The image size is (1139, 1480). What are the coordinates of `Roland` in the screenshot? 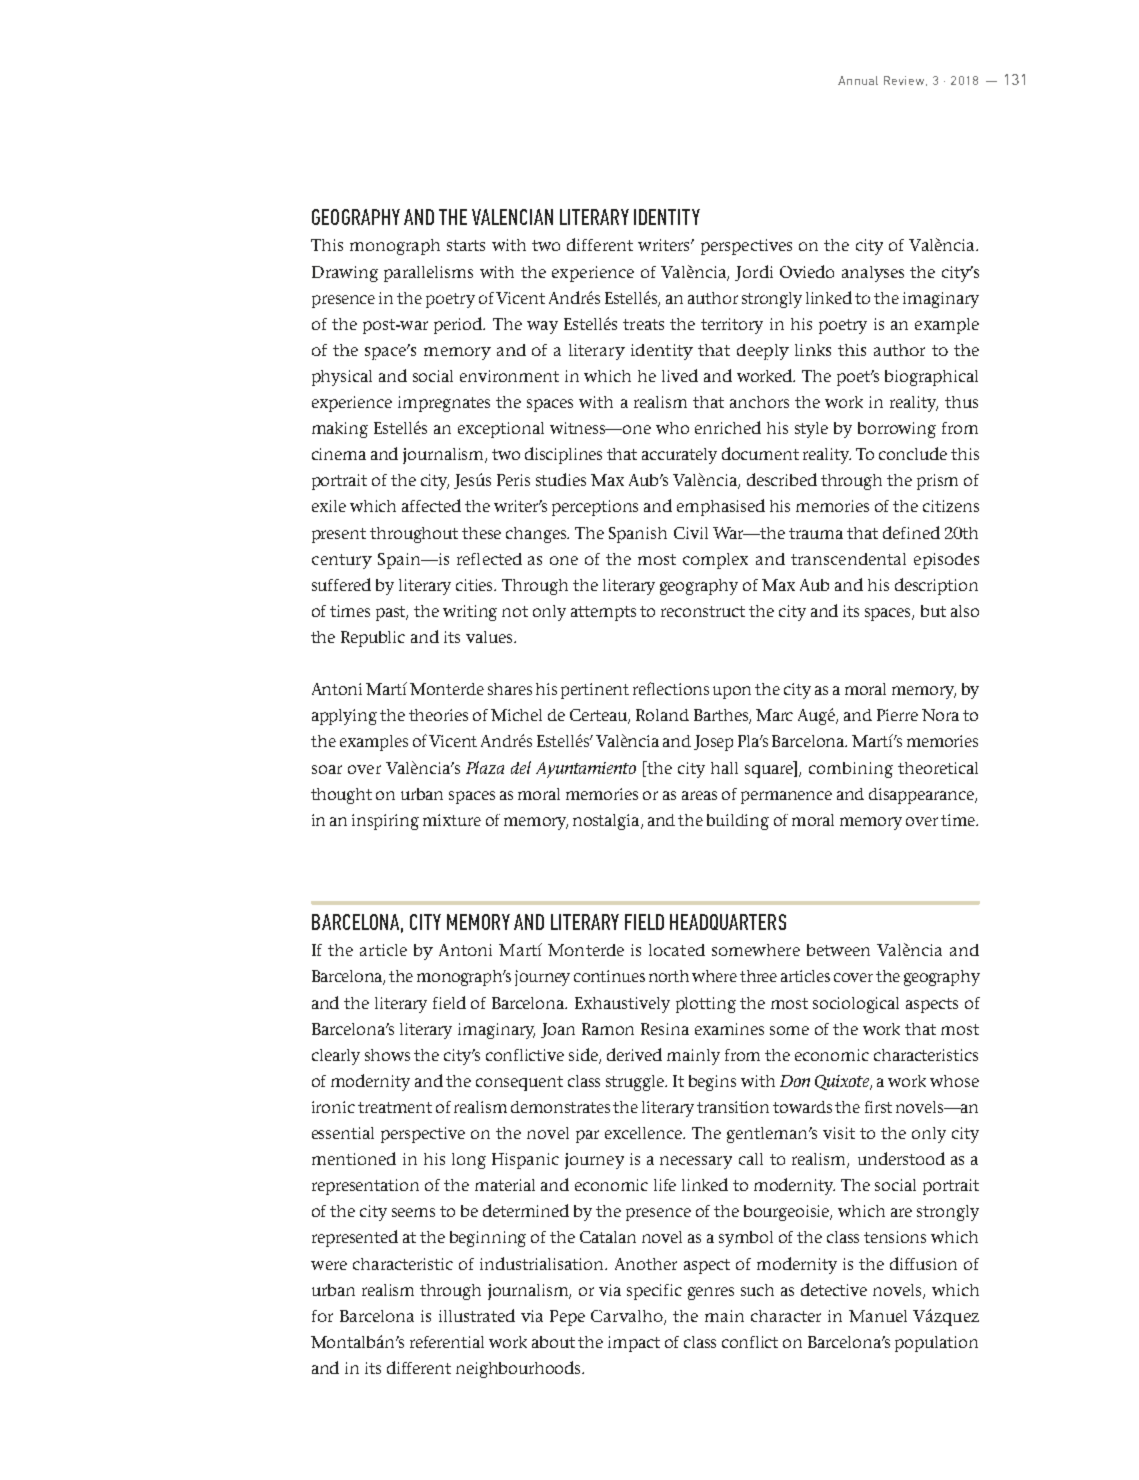 It's located at (662, 715).
